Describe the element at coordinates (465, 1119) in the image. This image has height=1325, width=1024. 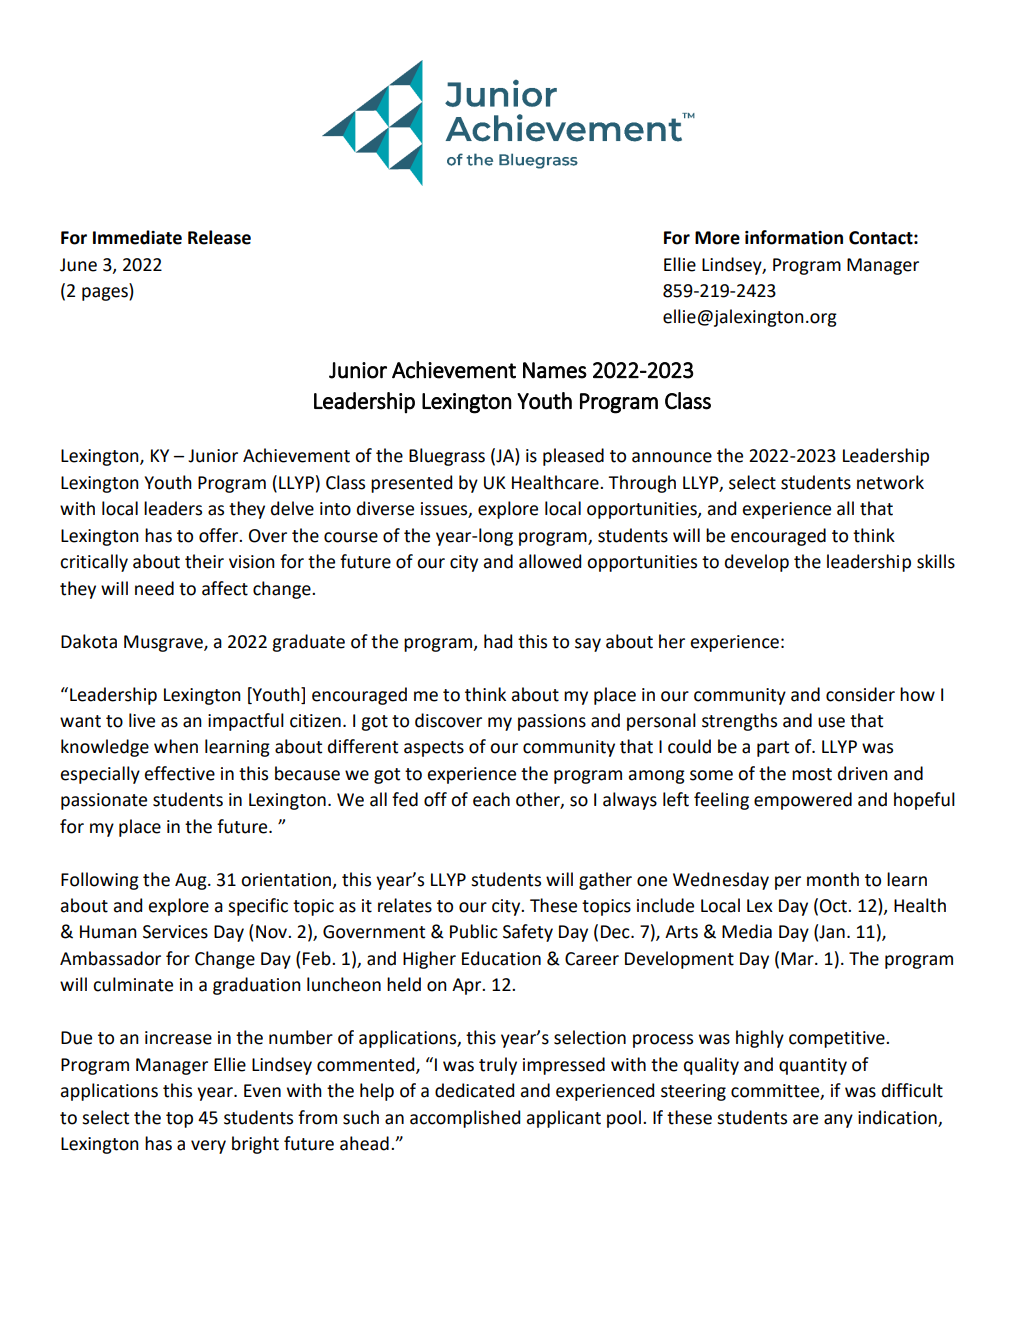
I see `accomplished` at that location.
